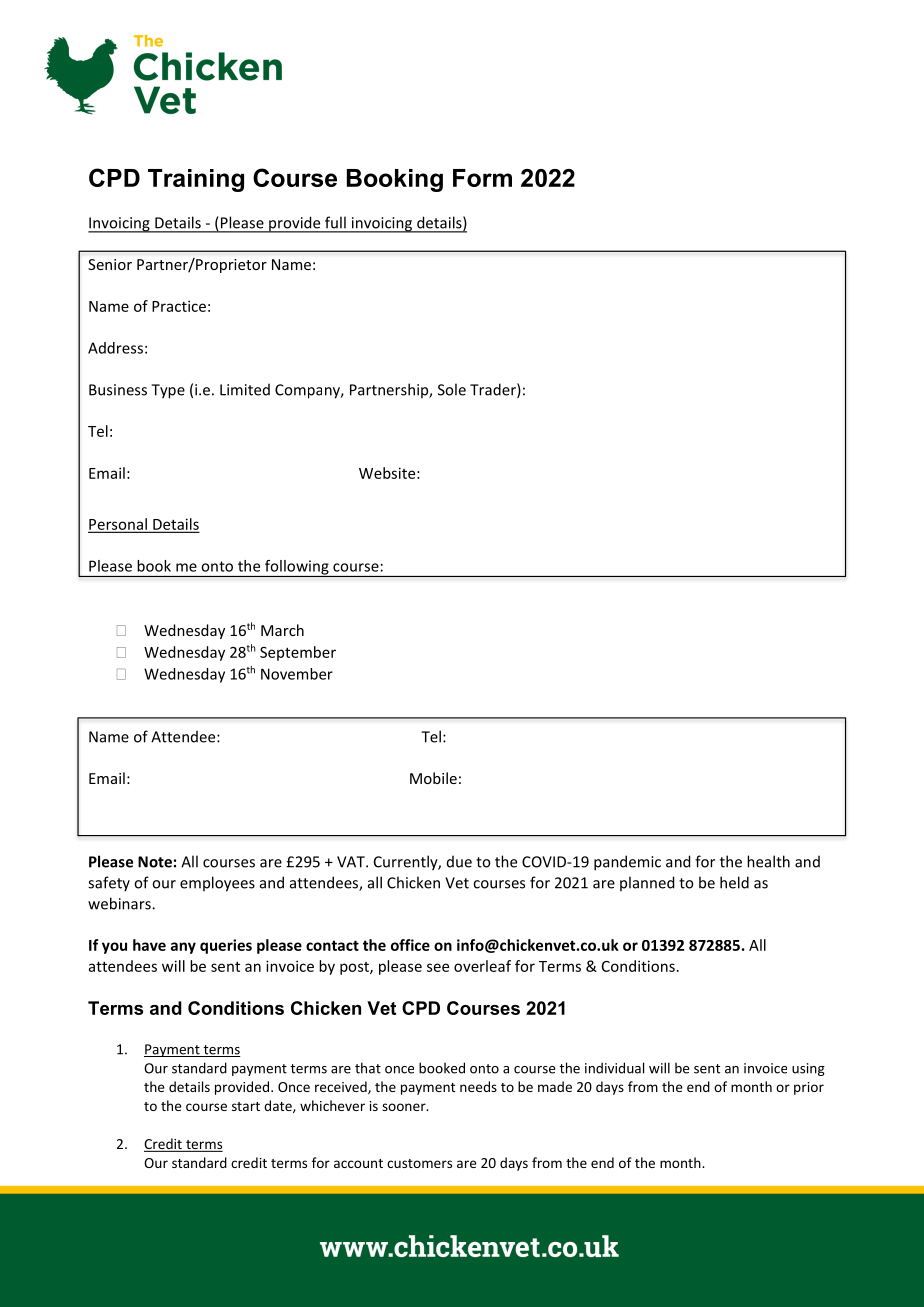 The width and height of the document is (924, 1307). What do you see at coordinates (647, 883) in the document?
I see `planned` at bounding box center [647, 883].
